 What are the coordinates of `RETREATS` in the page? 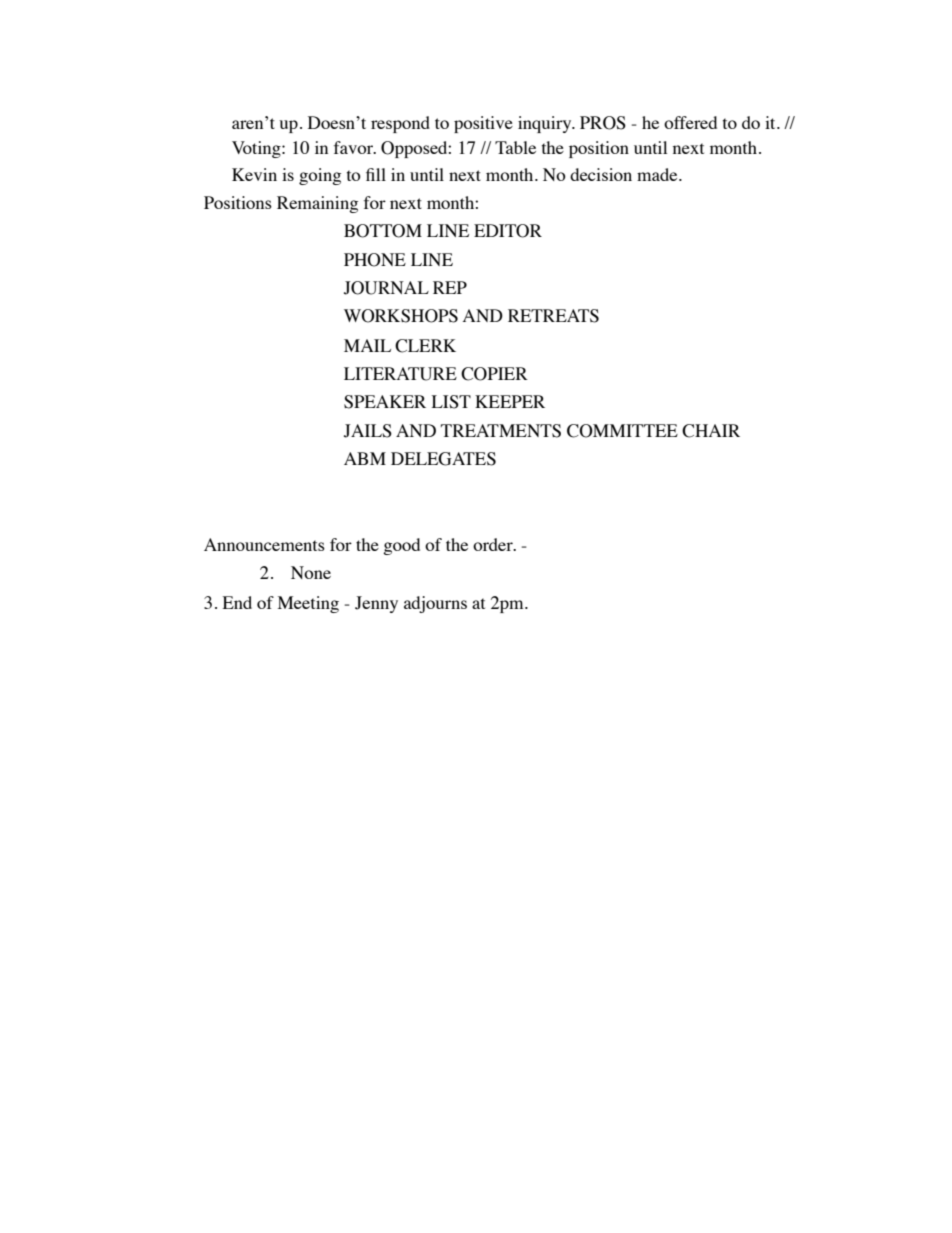 It's located at (553, 316).
